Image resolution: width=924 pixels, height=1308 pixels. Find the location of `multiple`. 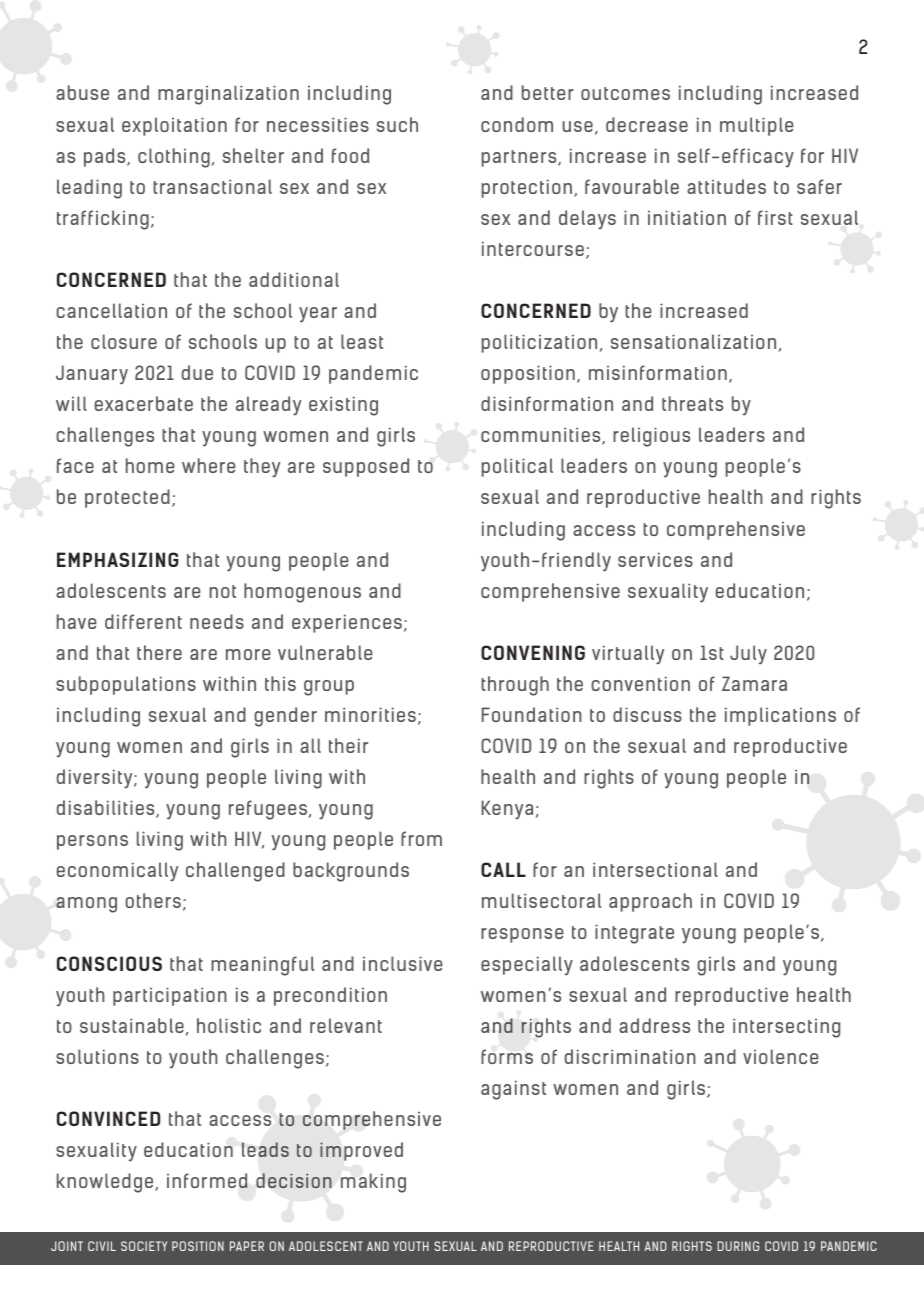

multiple is located at coordinates (757, 126).
